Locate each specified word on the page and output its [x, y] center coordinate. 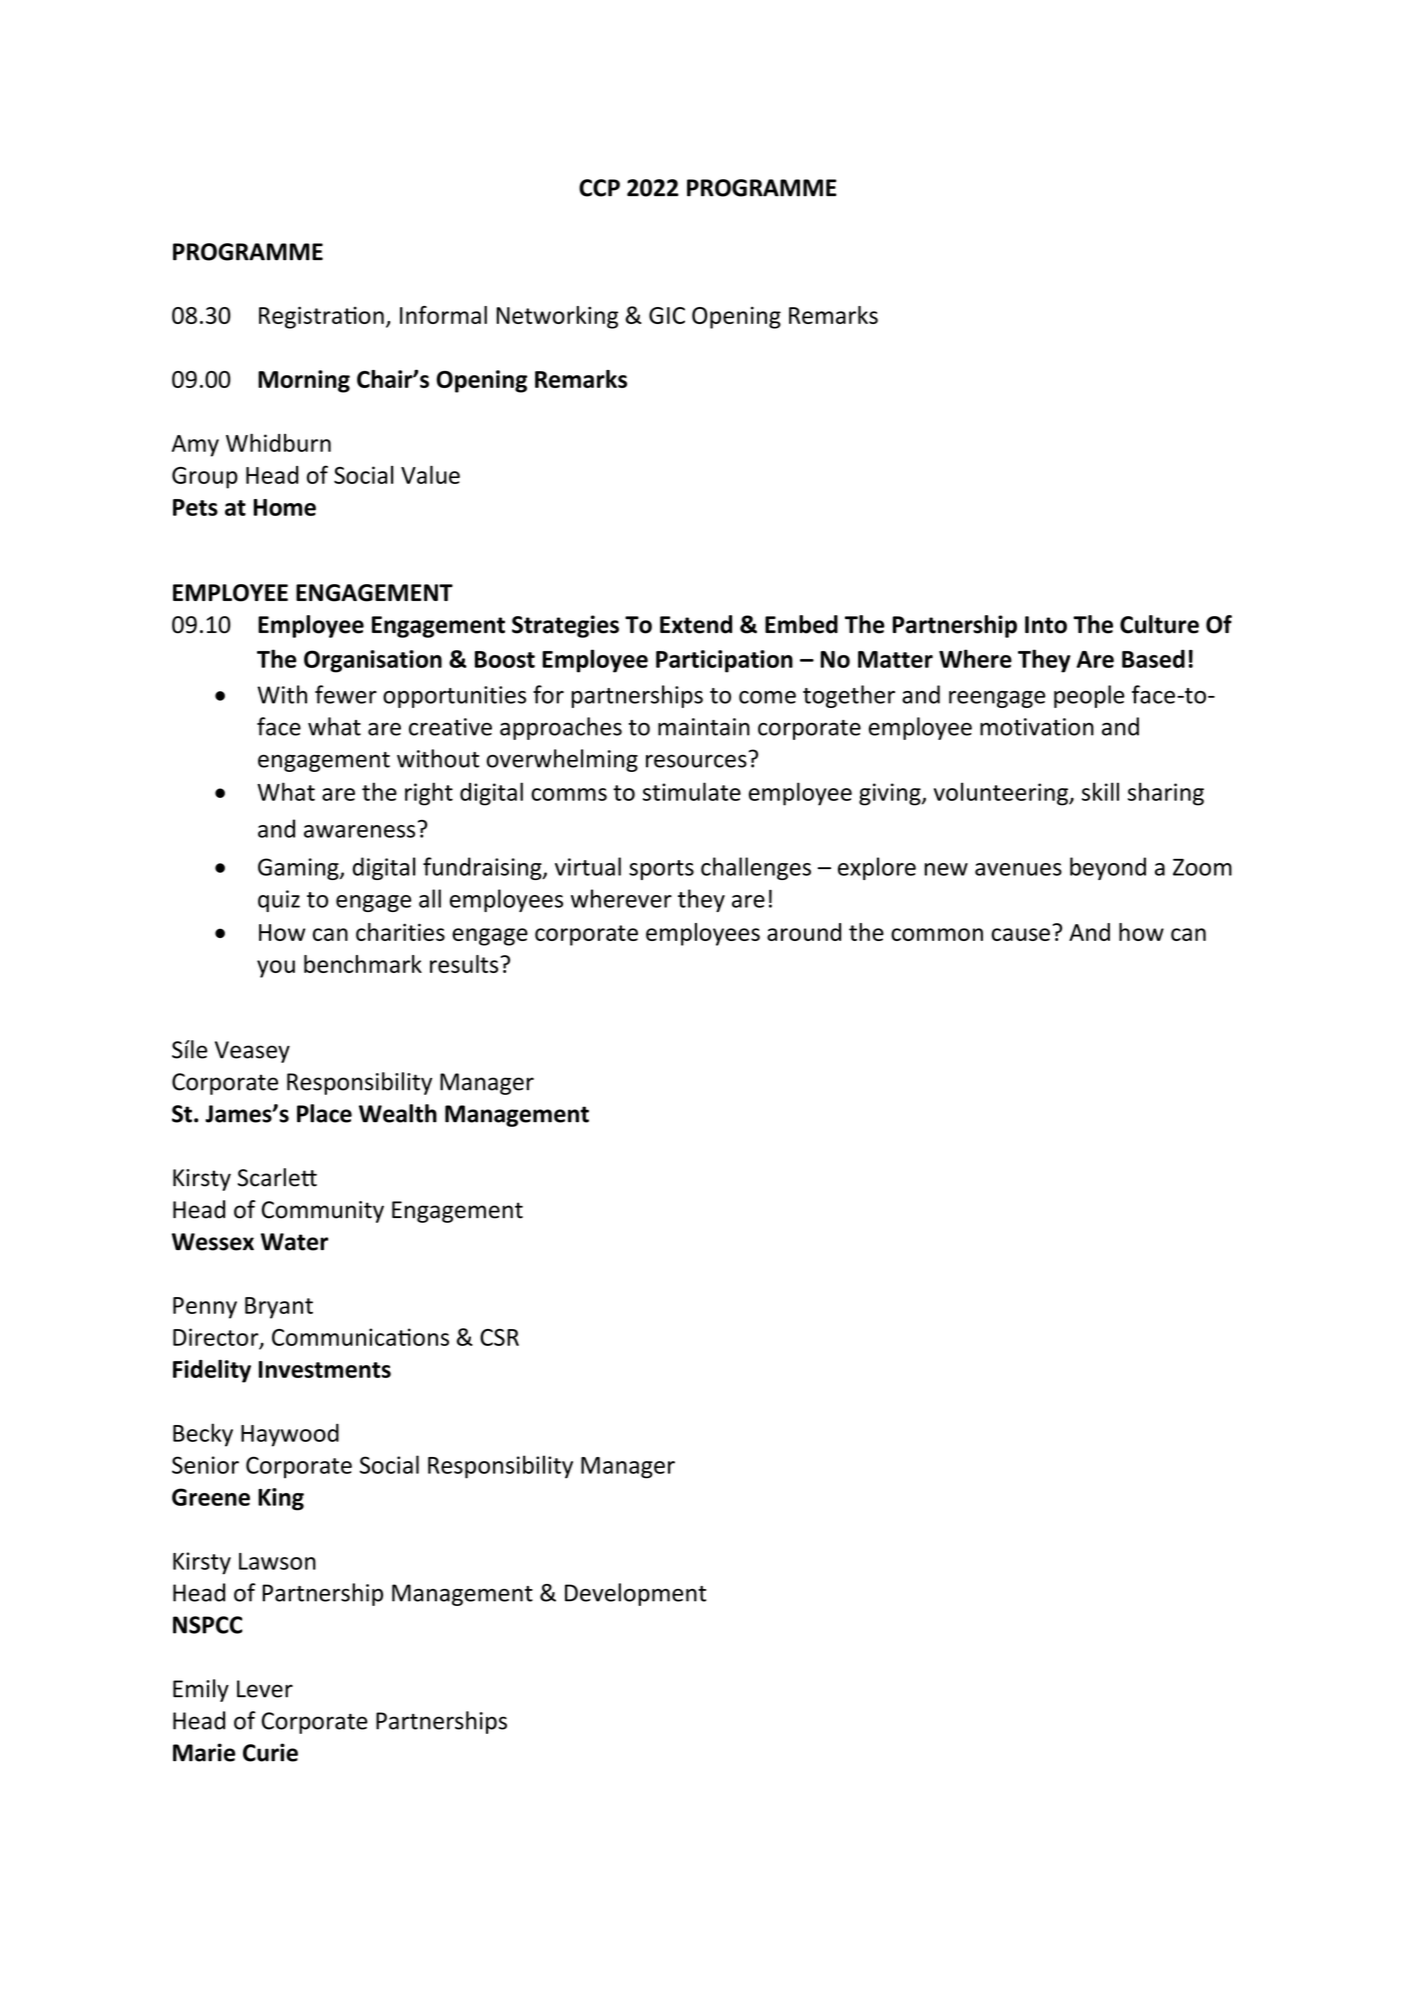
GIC [667, 315]
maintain [704, 727]
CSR [499, 1337]
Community [323, 1212]
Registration [321, 317]
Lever [265, 1689]
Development [635, 1594]
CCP [599, 188]
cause [1021, 934]
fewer [346, 694]
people [1089, 696]
